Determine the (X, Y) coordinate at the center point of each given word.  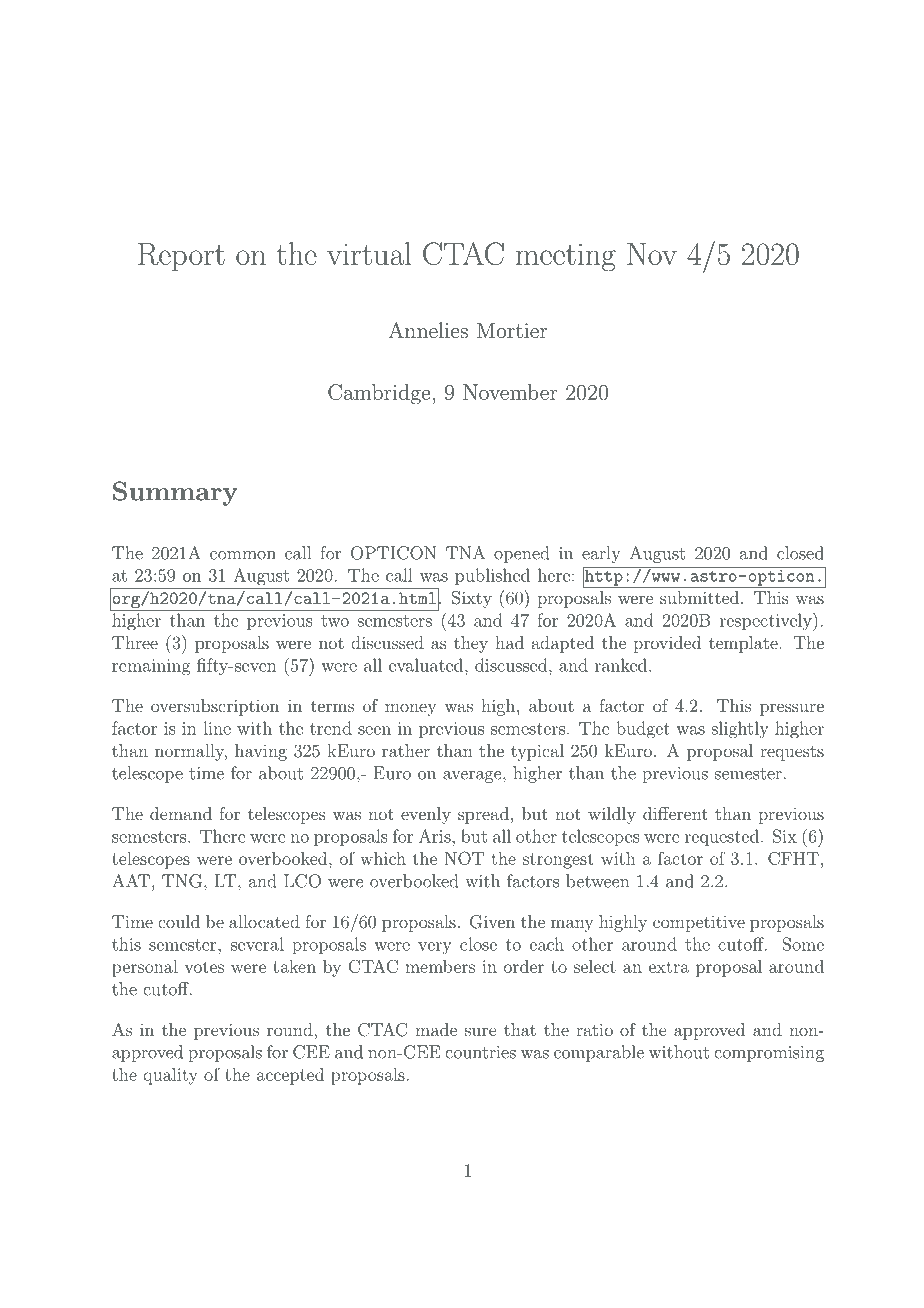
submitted (699, 597)
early (601, 554)
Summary (175, 493)
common (243, 555)
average (472, 777)
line (217, 728)
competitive (699, 924)
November (510, 392)
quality (170, 1076)
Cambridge (380, 394)
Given (492, 922)
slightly (740, 730)
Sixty (472, 599)
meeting (566, 257)
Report (181, 257)
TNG (182, 881)
